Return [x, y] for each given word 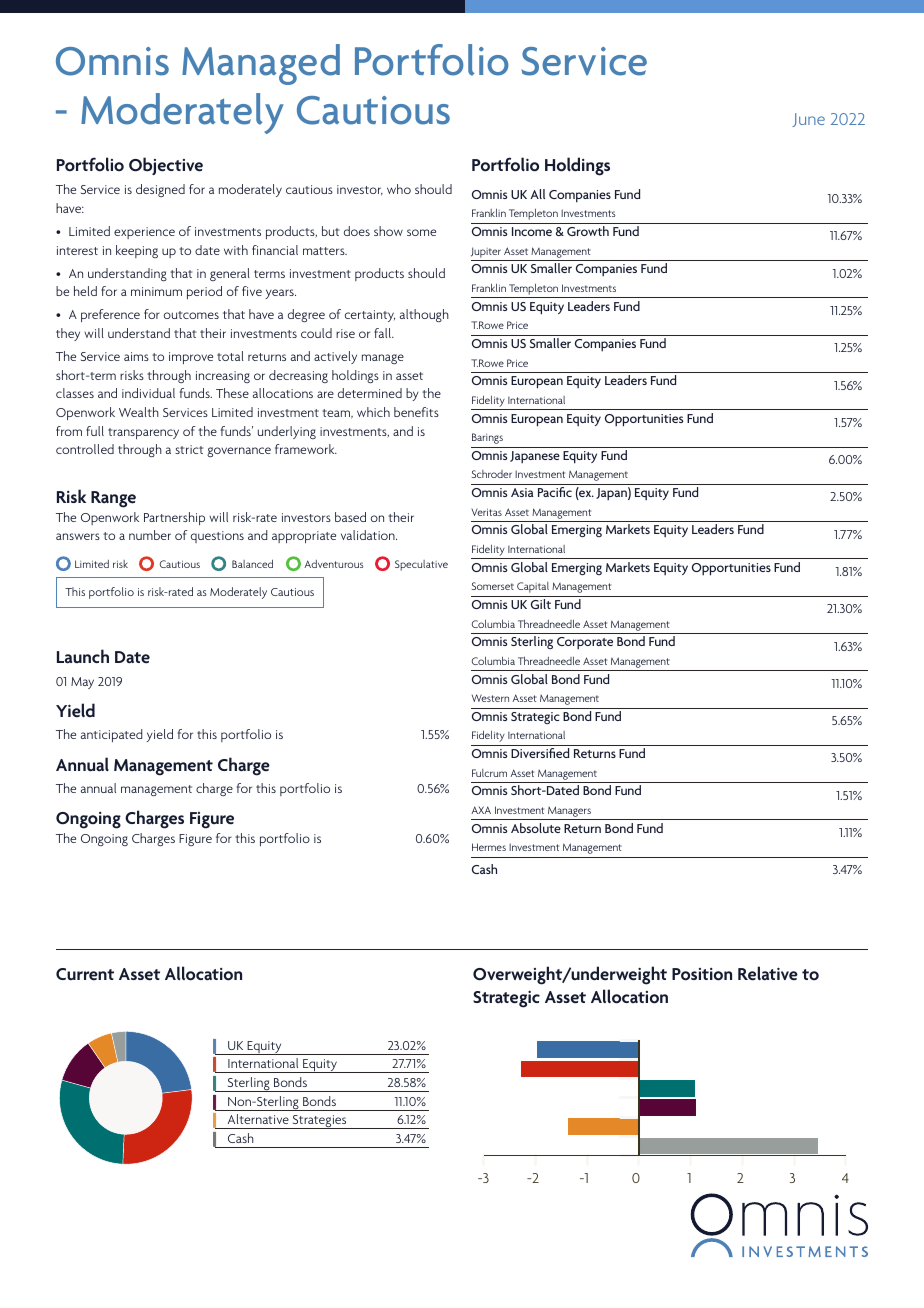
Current [85, 974]
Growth [588, 231]
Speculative [421, 565]
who [399, 189]
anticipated [112, 735]
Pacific [555, 492]
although [424, 315]
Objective [166, 166]
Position [702, 974]
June [808, 120]
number [150, 535]
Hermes [489, 847]
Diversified [540, 753]
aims [136, 356]
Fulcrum [489, 773]
